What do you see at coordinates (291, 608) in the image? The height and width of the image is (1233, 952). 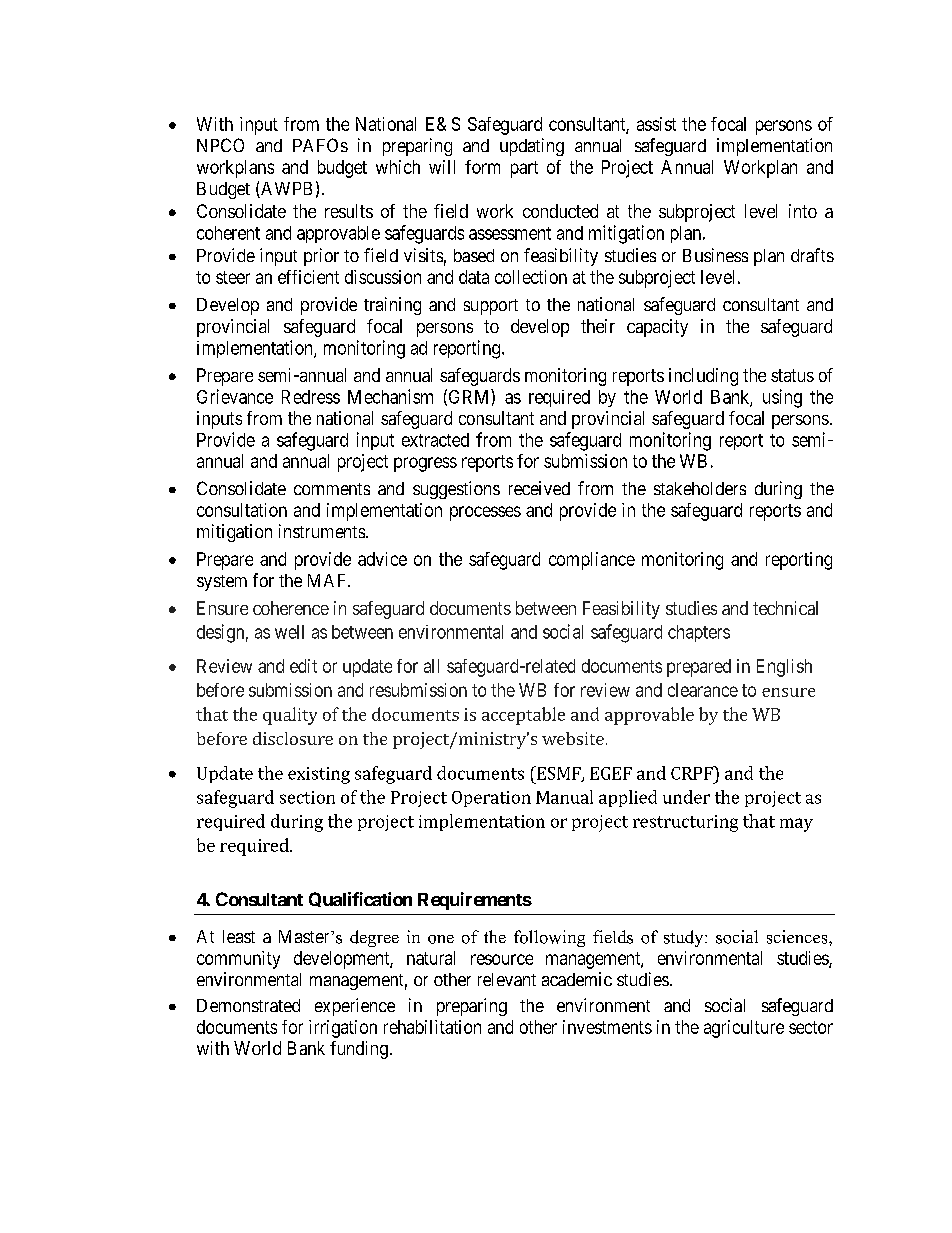 I see `coherence` at bounding box center [291, 608].
